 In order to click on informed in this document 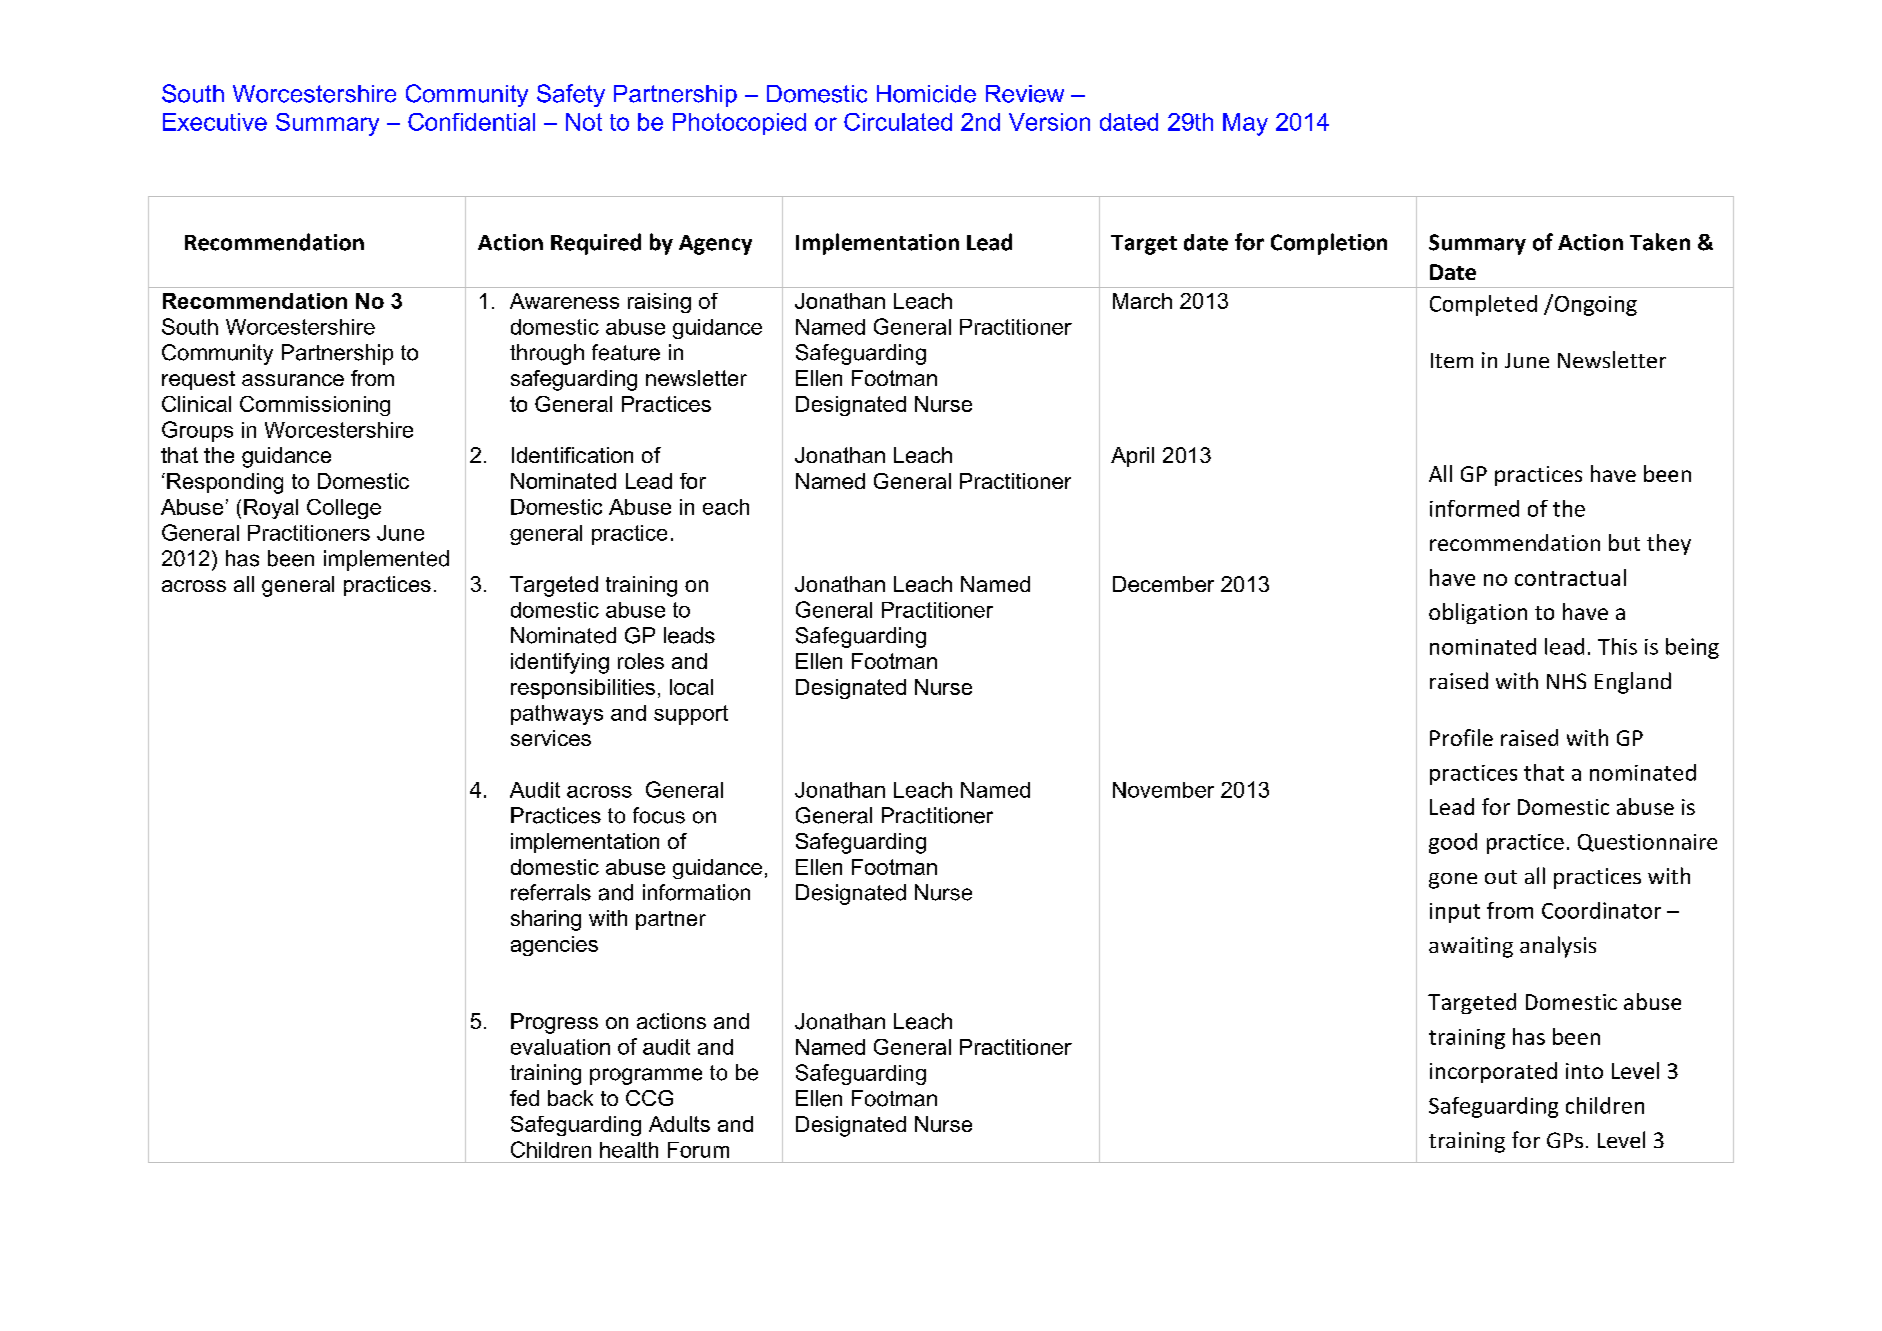, I will do `click(1474, 508)`.
